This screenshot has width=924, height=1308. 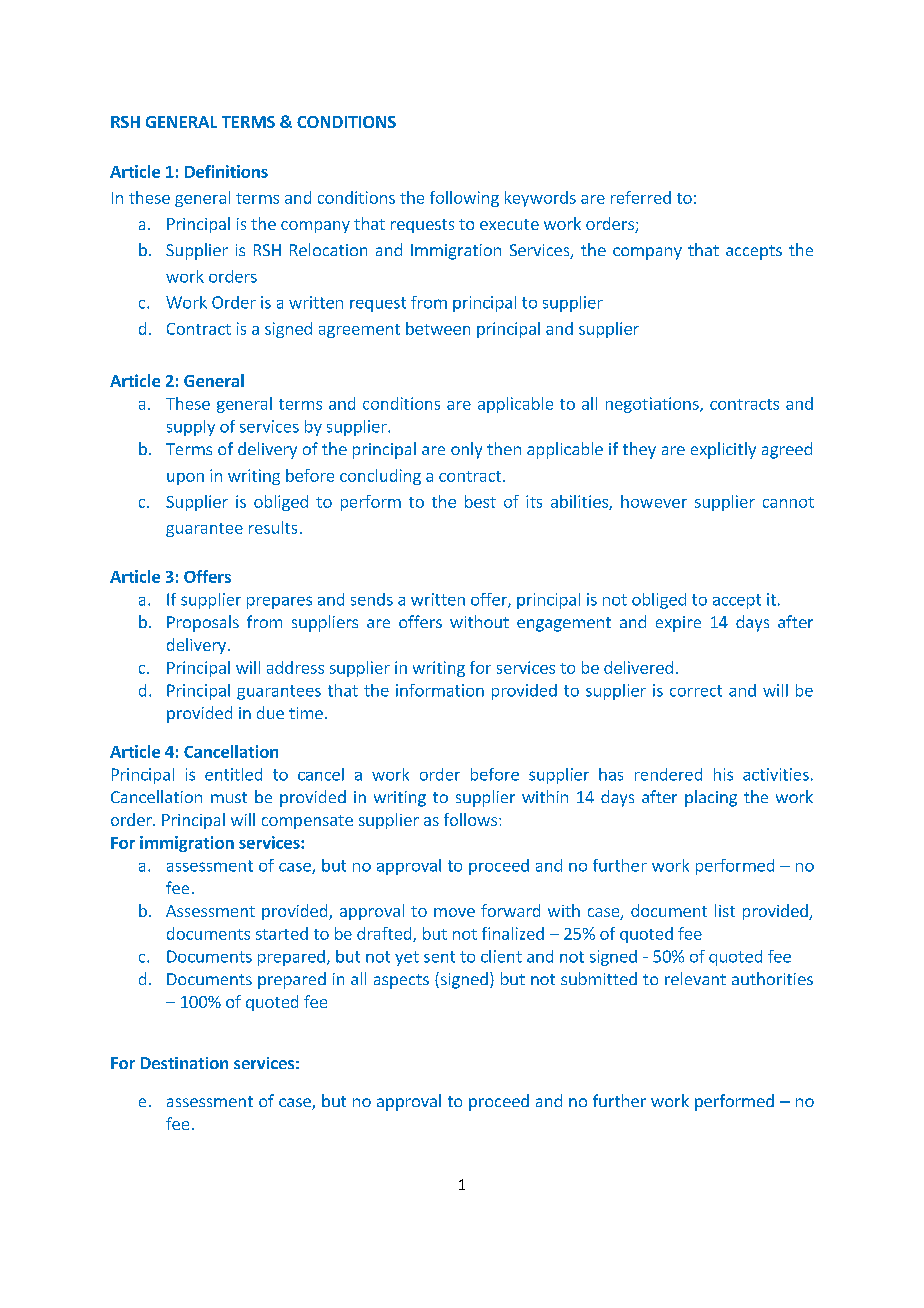 What do you see at coordinates (480, 501) in the screenshot?
I see `best` at bounding box center [480, 501].
